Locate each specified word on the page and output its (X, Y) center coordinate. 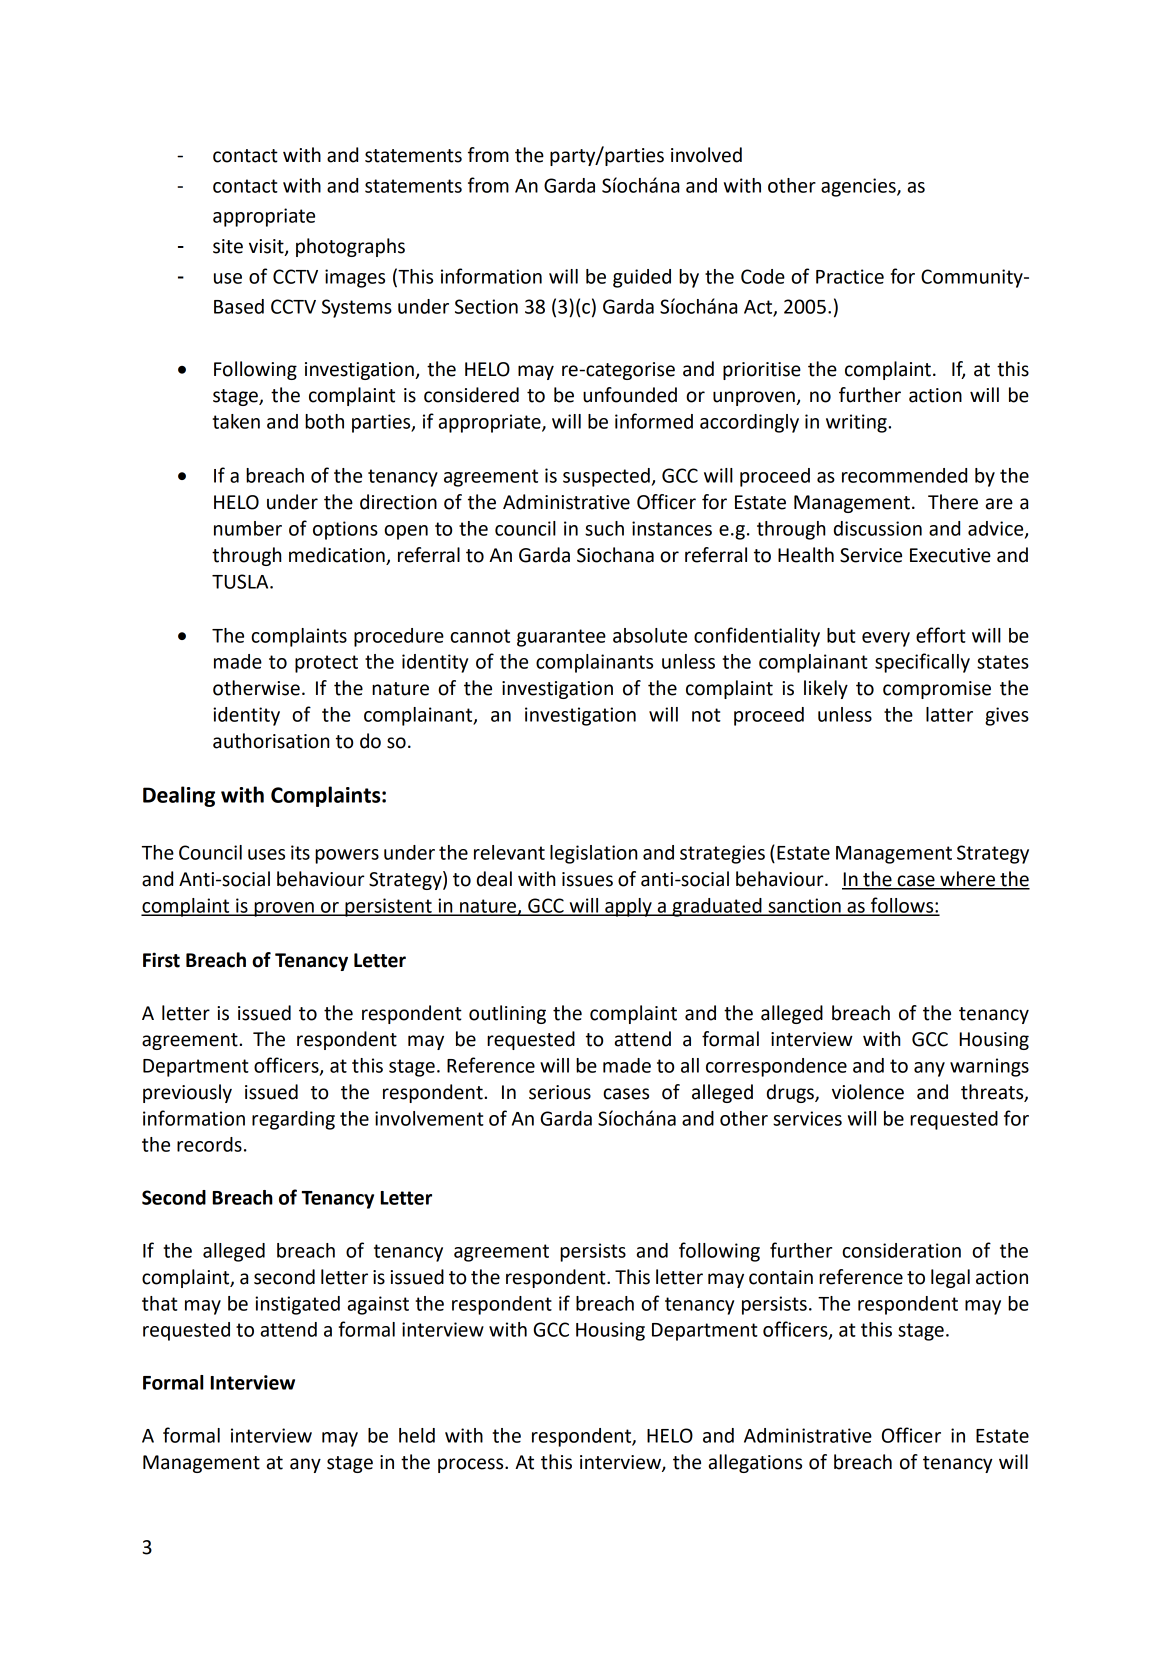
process (472, 1465)
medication (337, 555)
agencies (859, 187)
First (161, 960)
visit (267, 247)
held (417, 1435)
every (886, 639)
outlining (507, 1014)
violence (868, 1092)
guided (642, 278)
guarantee (561, 638)
